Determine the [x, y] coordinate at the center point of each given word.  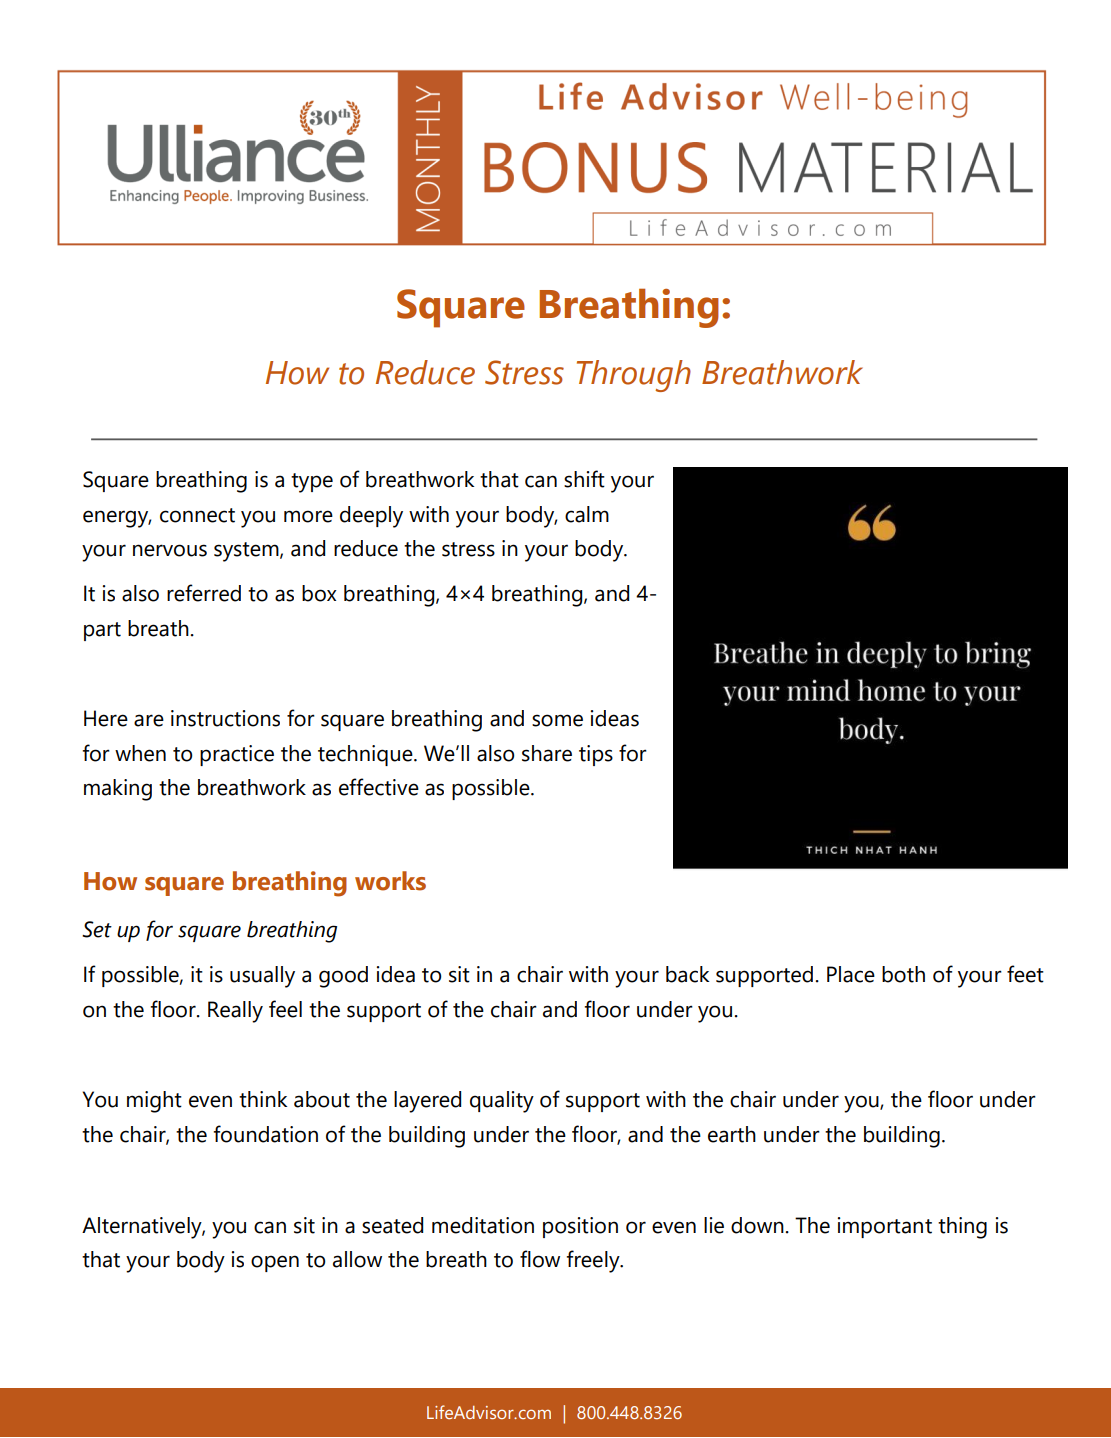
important [885, 1227]
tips [596, 755]
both [903, 974]
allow [357, 1259]
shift [584, 479]
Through [634, 376]
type [312, 483]
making [118, 790]
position [580, 1227]
